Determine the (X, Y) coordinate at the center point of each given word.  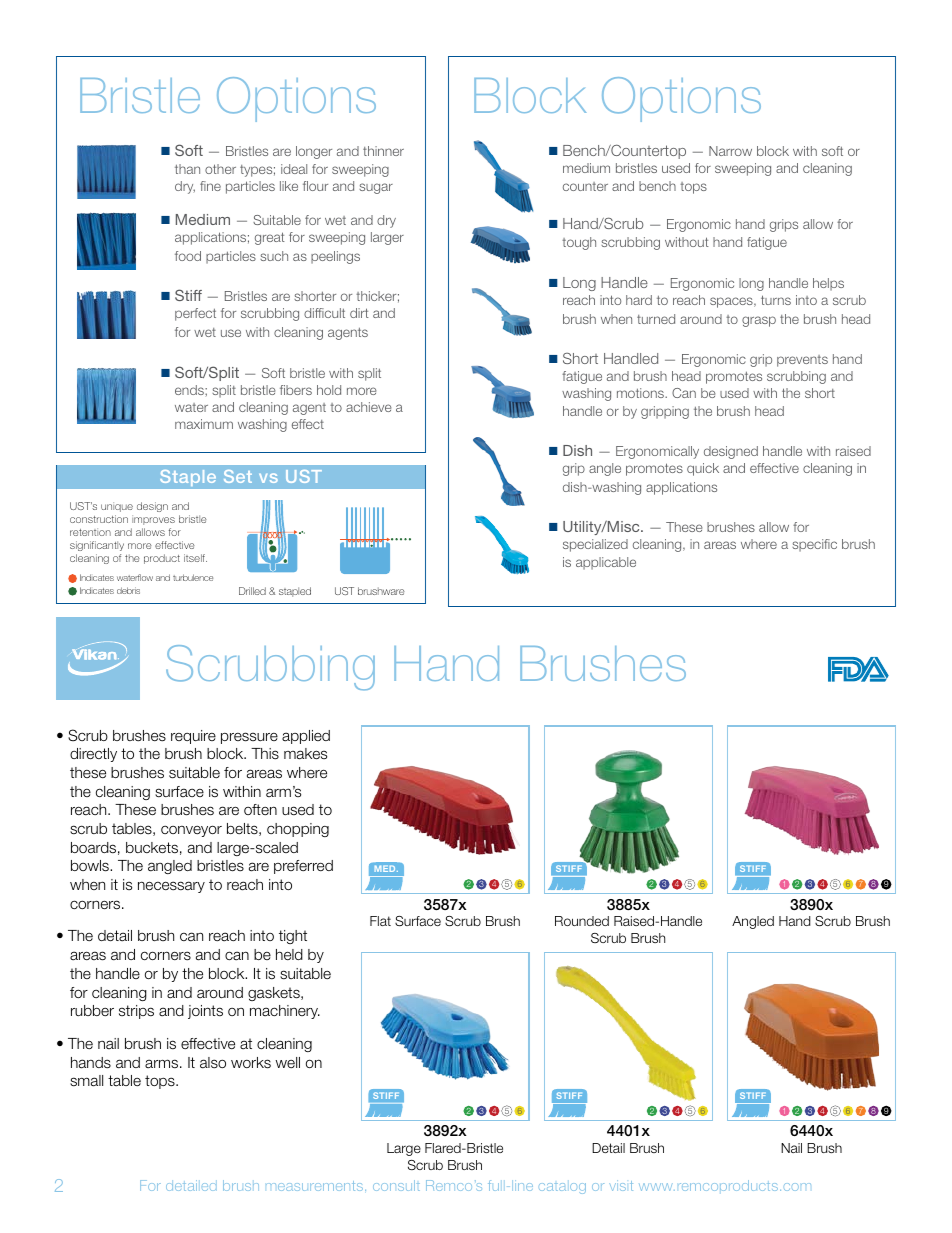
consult (396, 1185)
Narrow (730, 151)
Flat (380, 921)
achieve (369, 407)
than (187, 169)
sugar (376, 188)
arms (163, 1064)
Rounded (582, 921)
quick (703, 469)
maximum (204, 424)
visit (621, 1185)
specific (814, 545)
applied (306, 737)
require (193, 737)
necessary (171, 887)
